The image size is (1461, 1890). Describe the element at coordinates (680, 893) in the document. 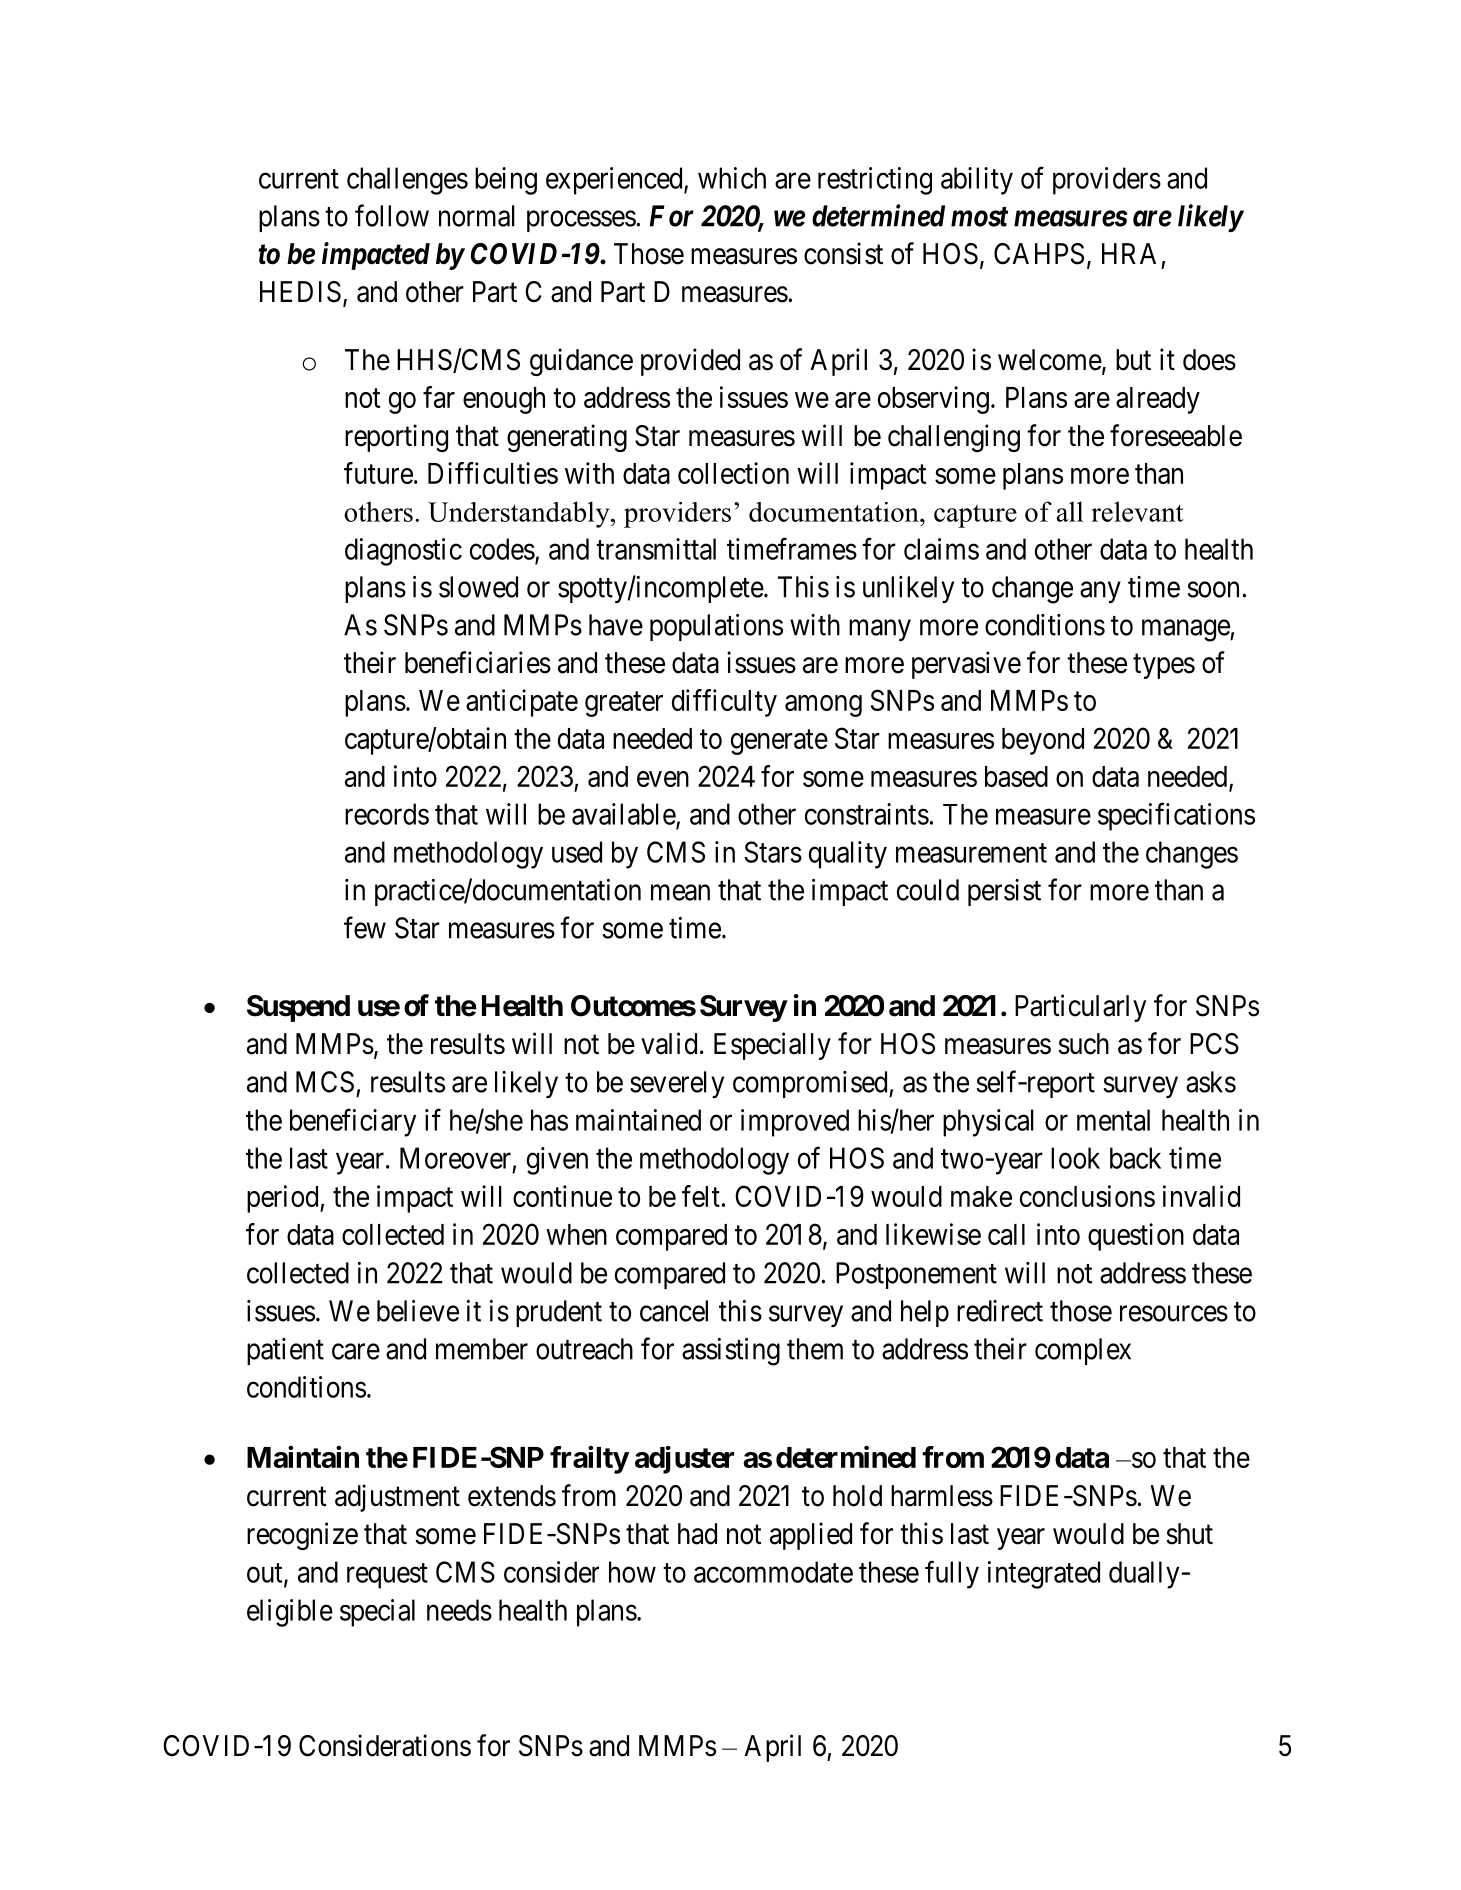

I see `mean` at that location.
